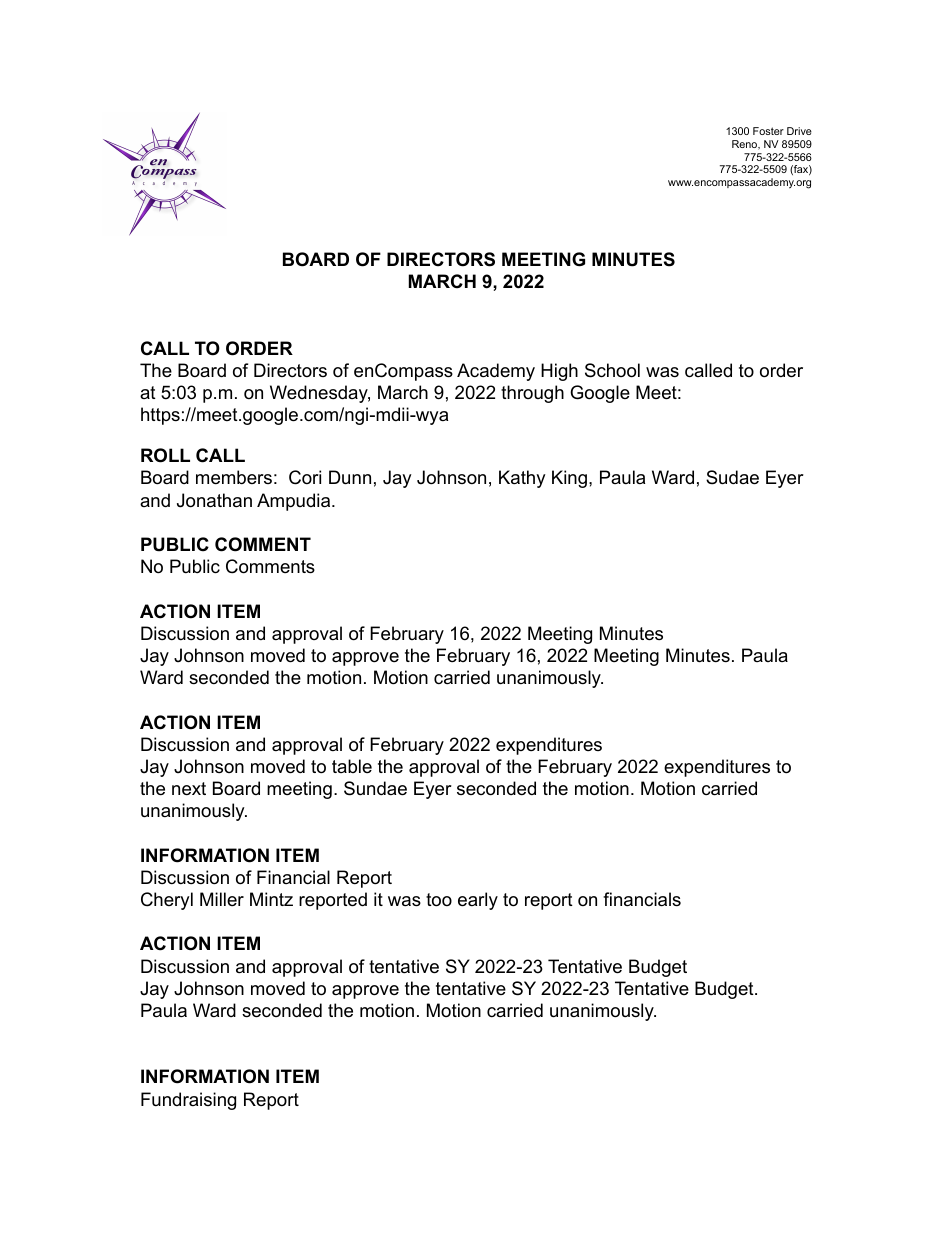 The height and width of the screenshot is (1233, 952). What do you see at coordinates (189, 789) in the screenshot?
I see `next` at bounding box center [189, 789].
